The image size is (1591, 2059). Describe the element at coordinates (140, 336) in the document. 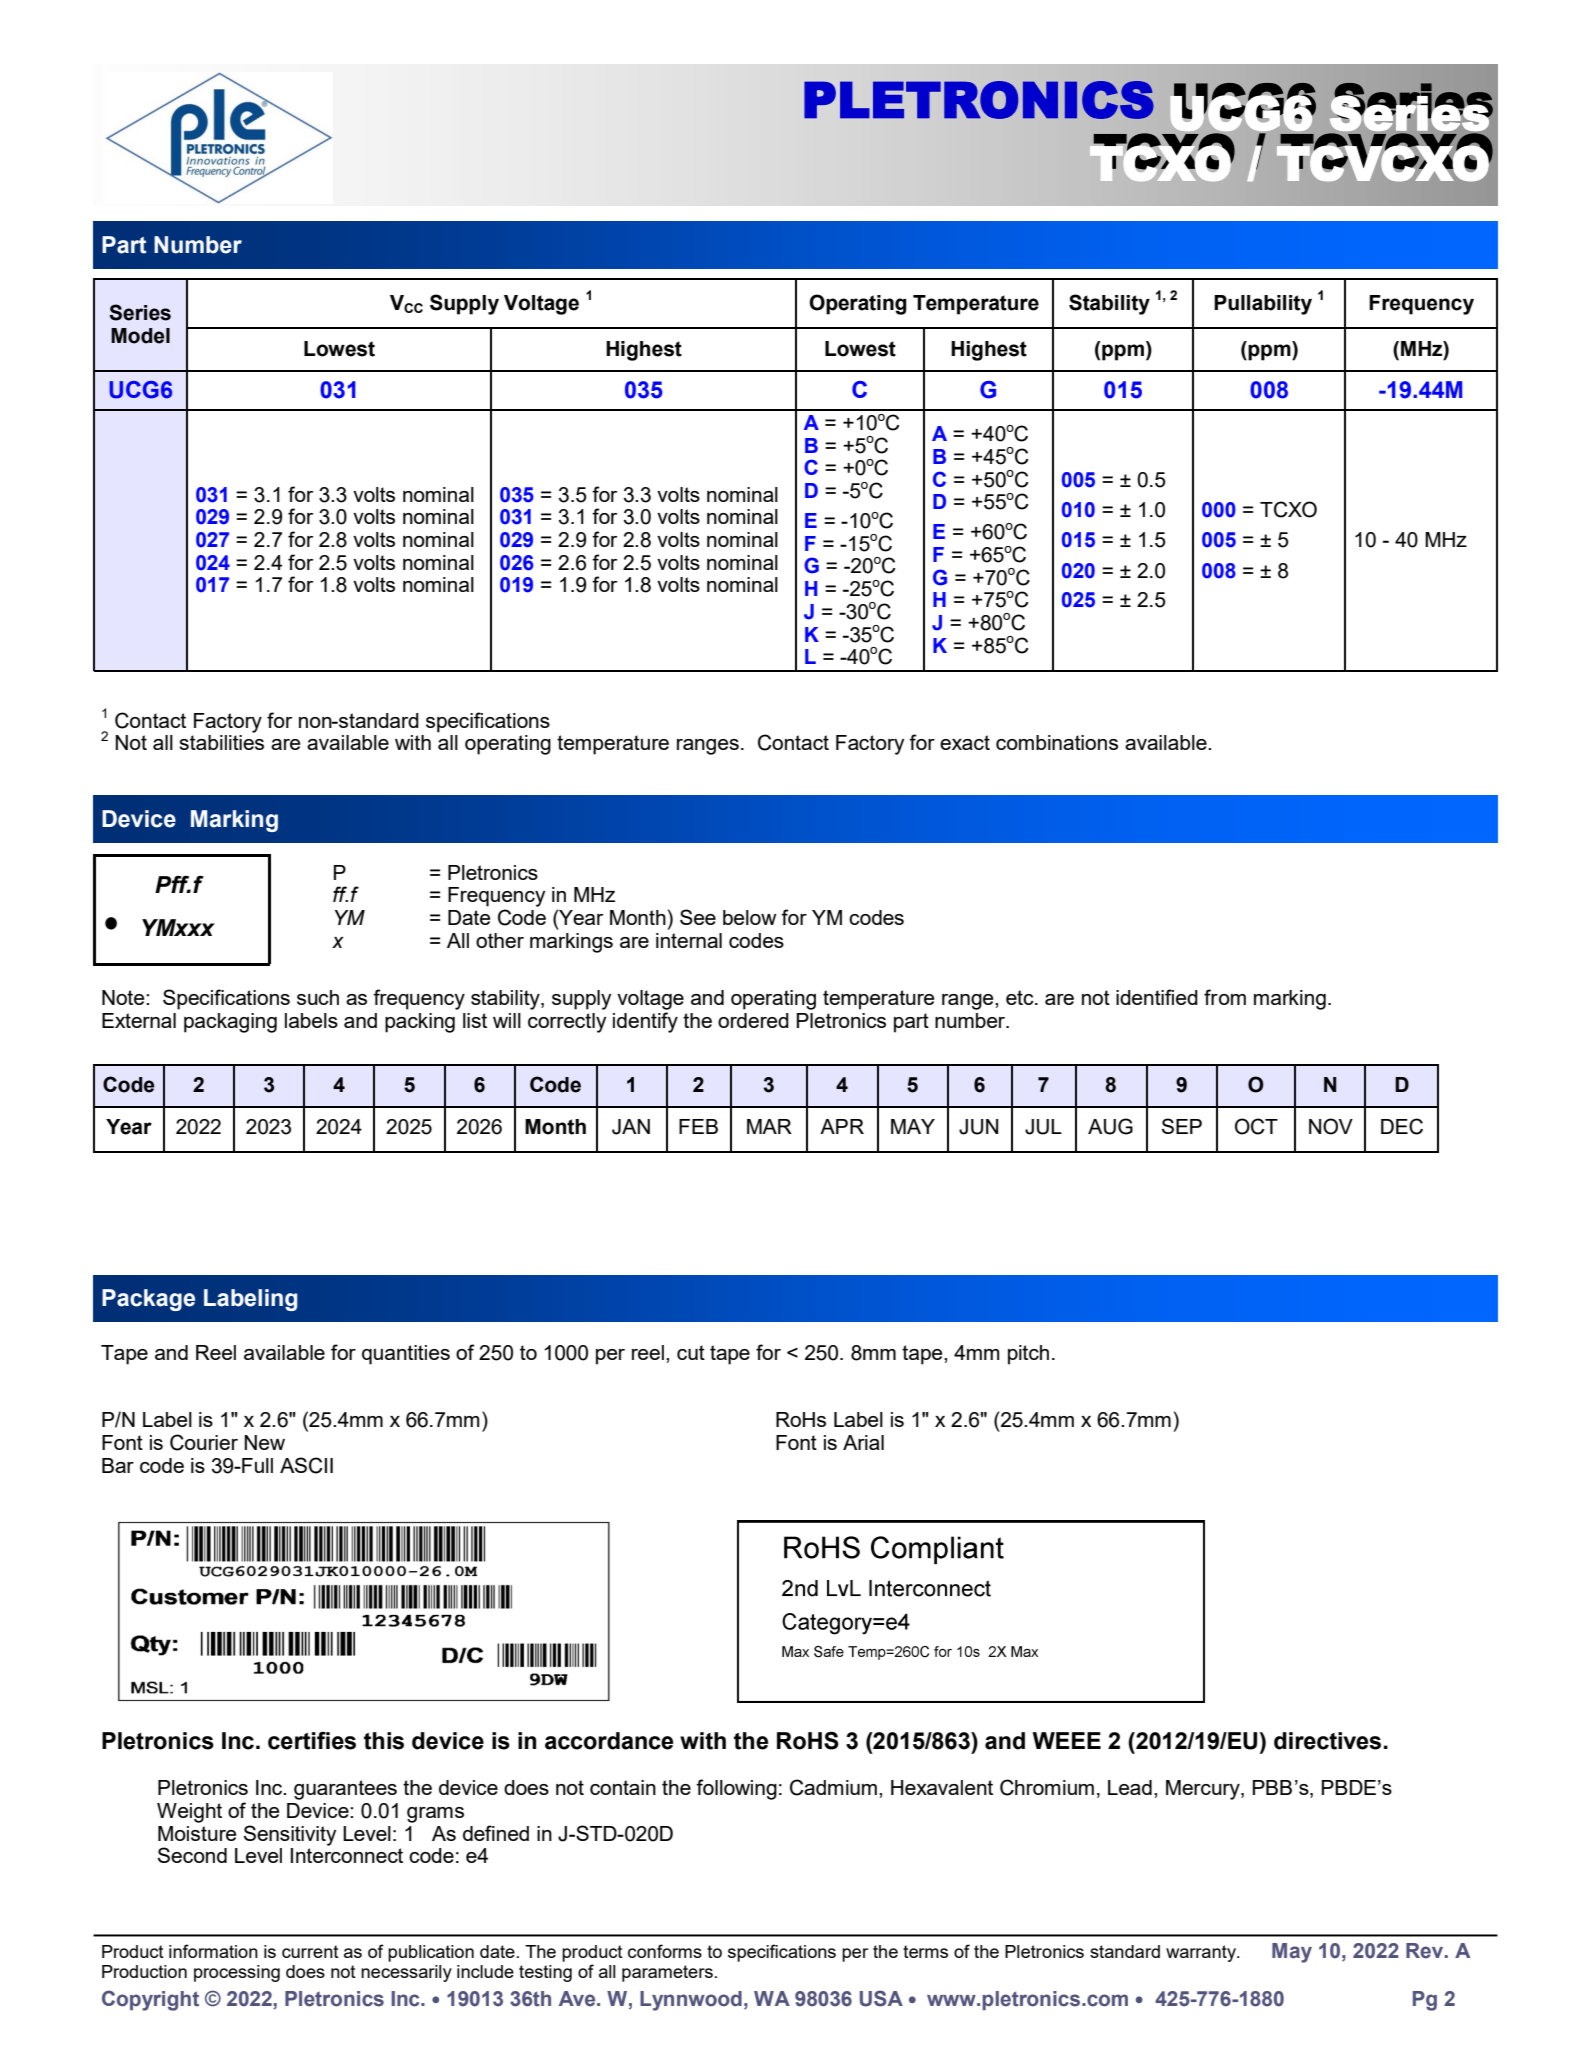

I see `Model` at that location.
